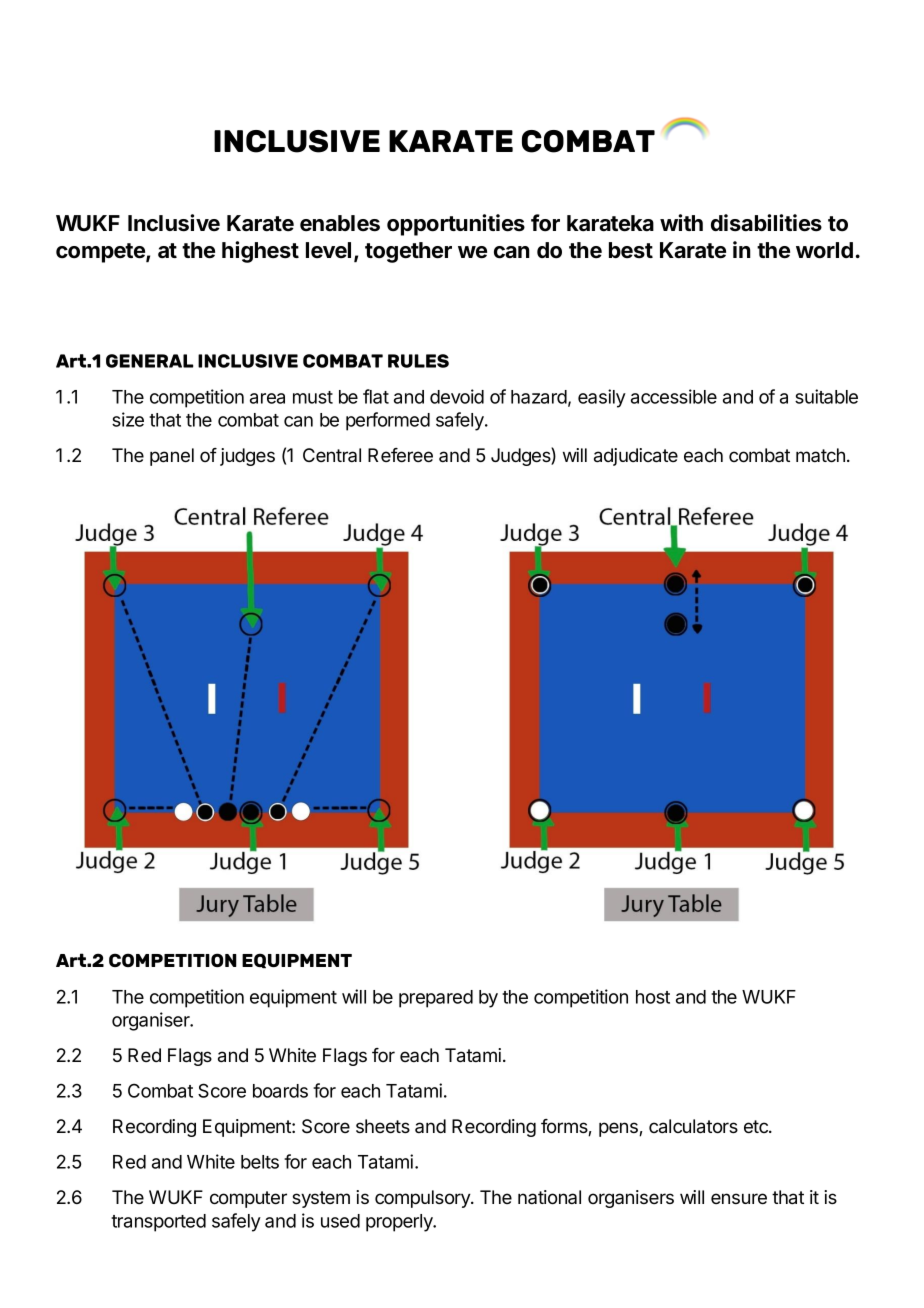 This page has width=924, height=1308. I want to click on highest, so click(260, 252).
